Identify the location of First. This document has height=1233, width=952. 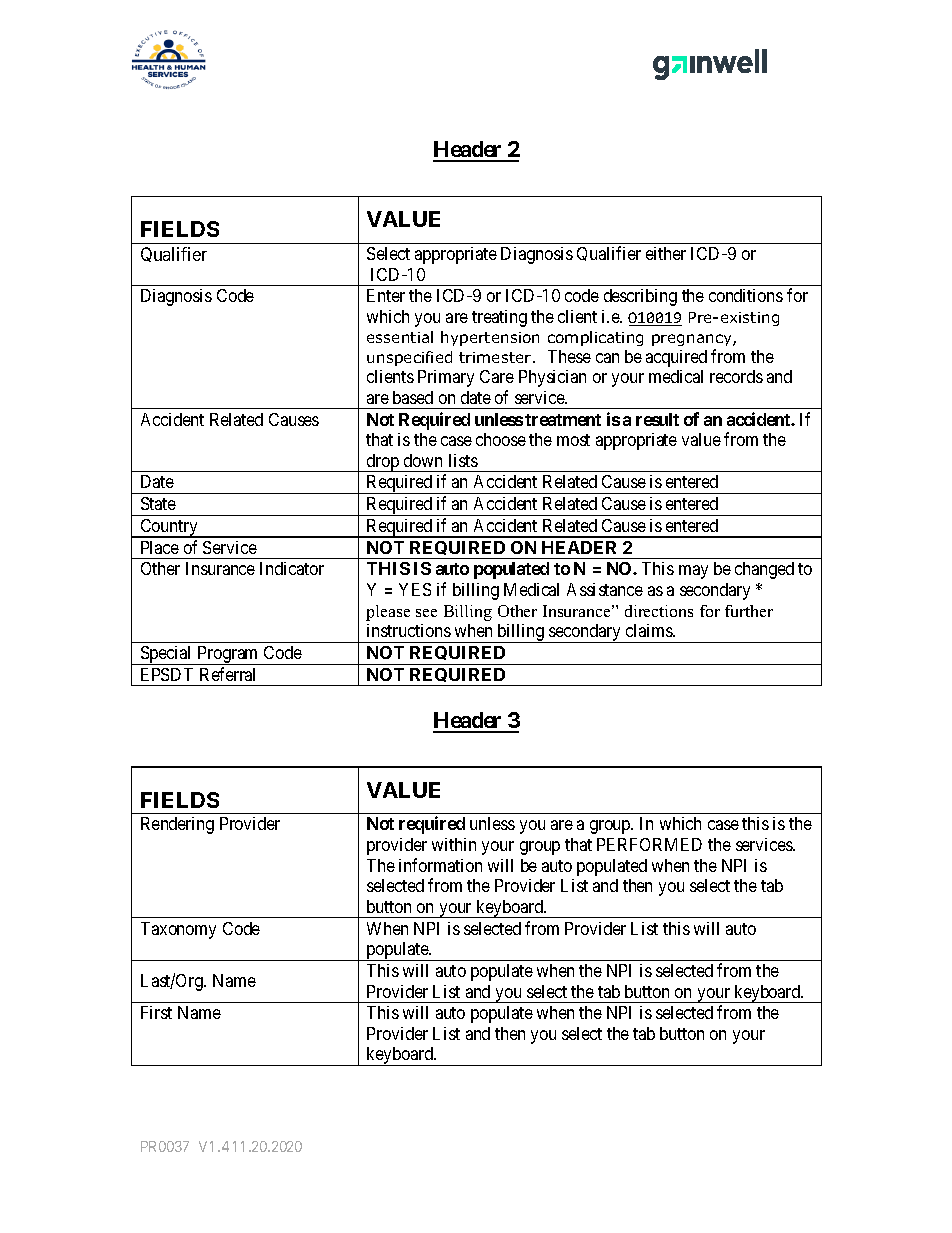
(156, 1012).
